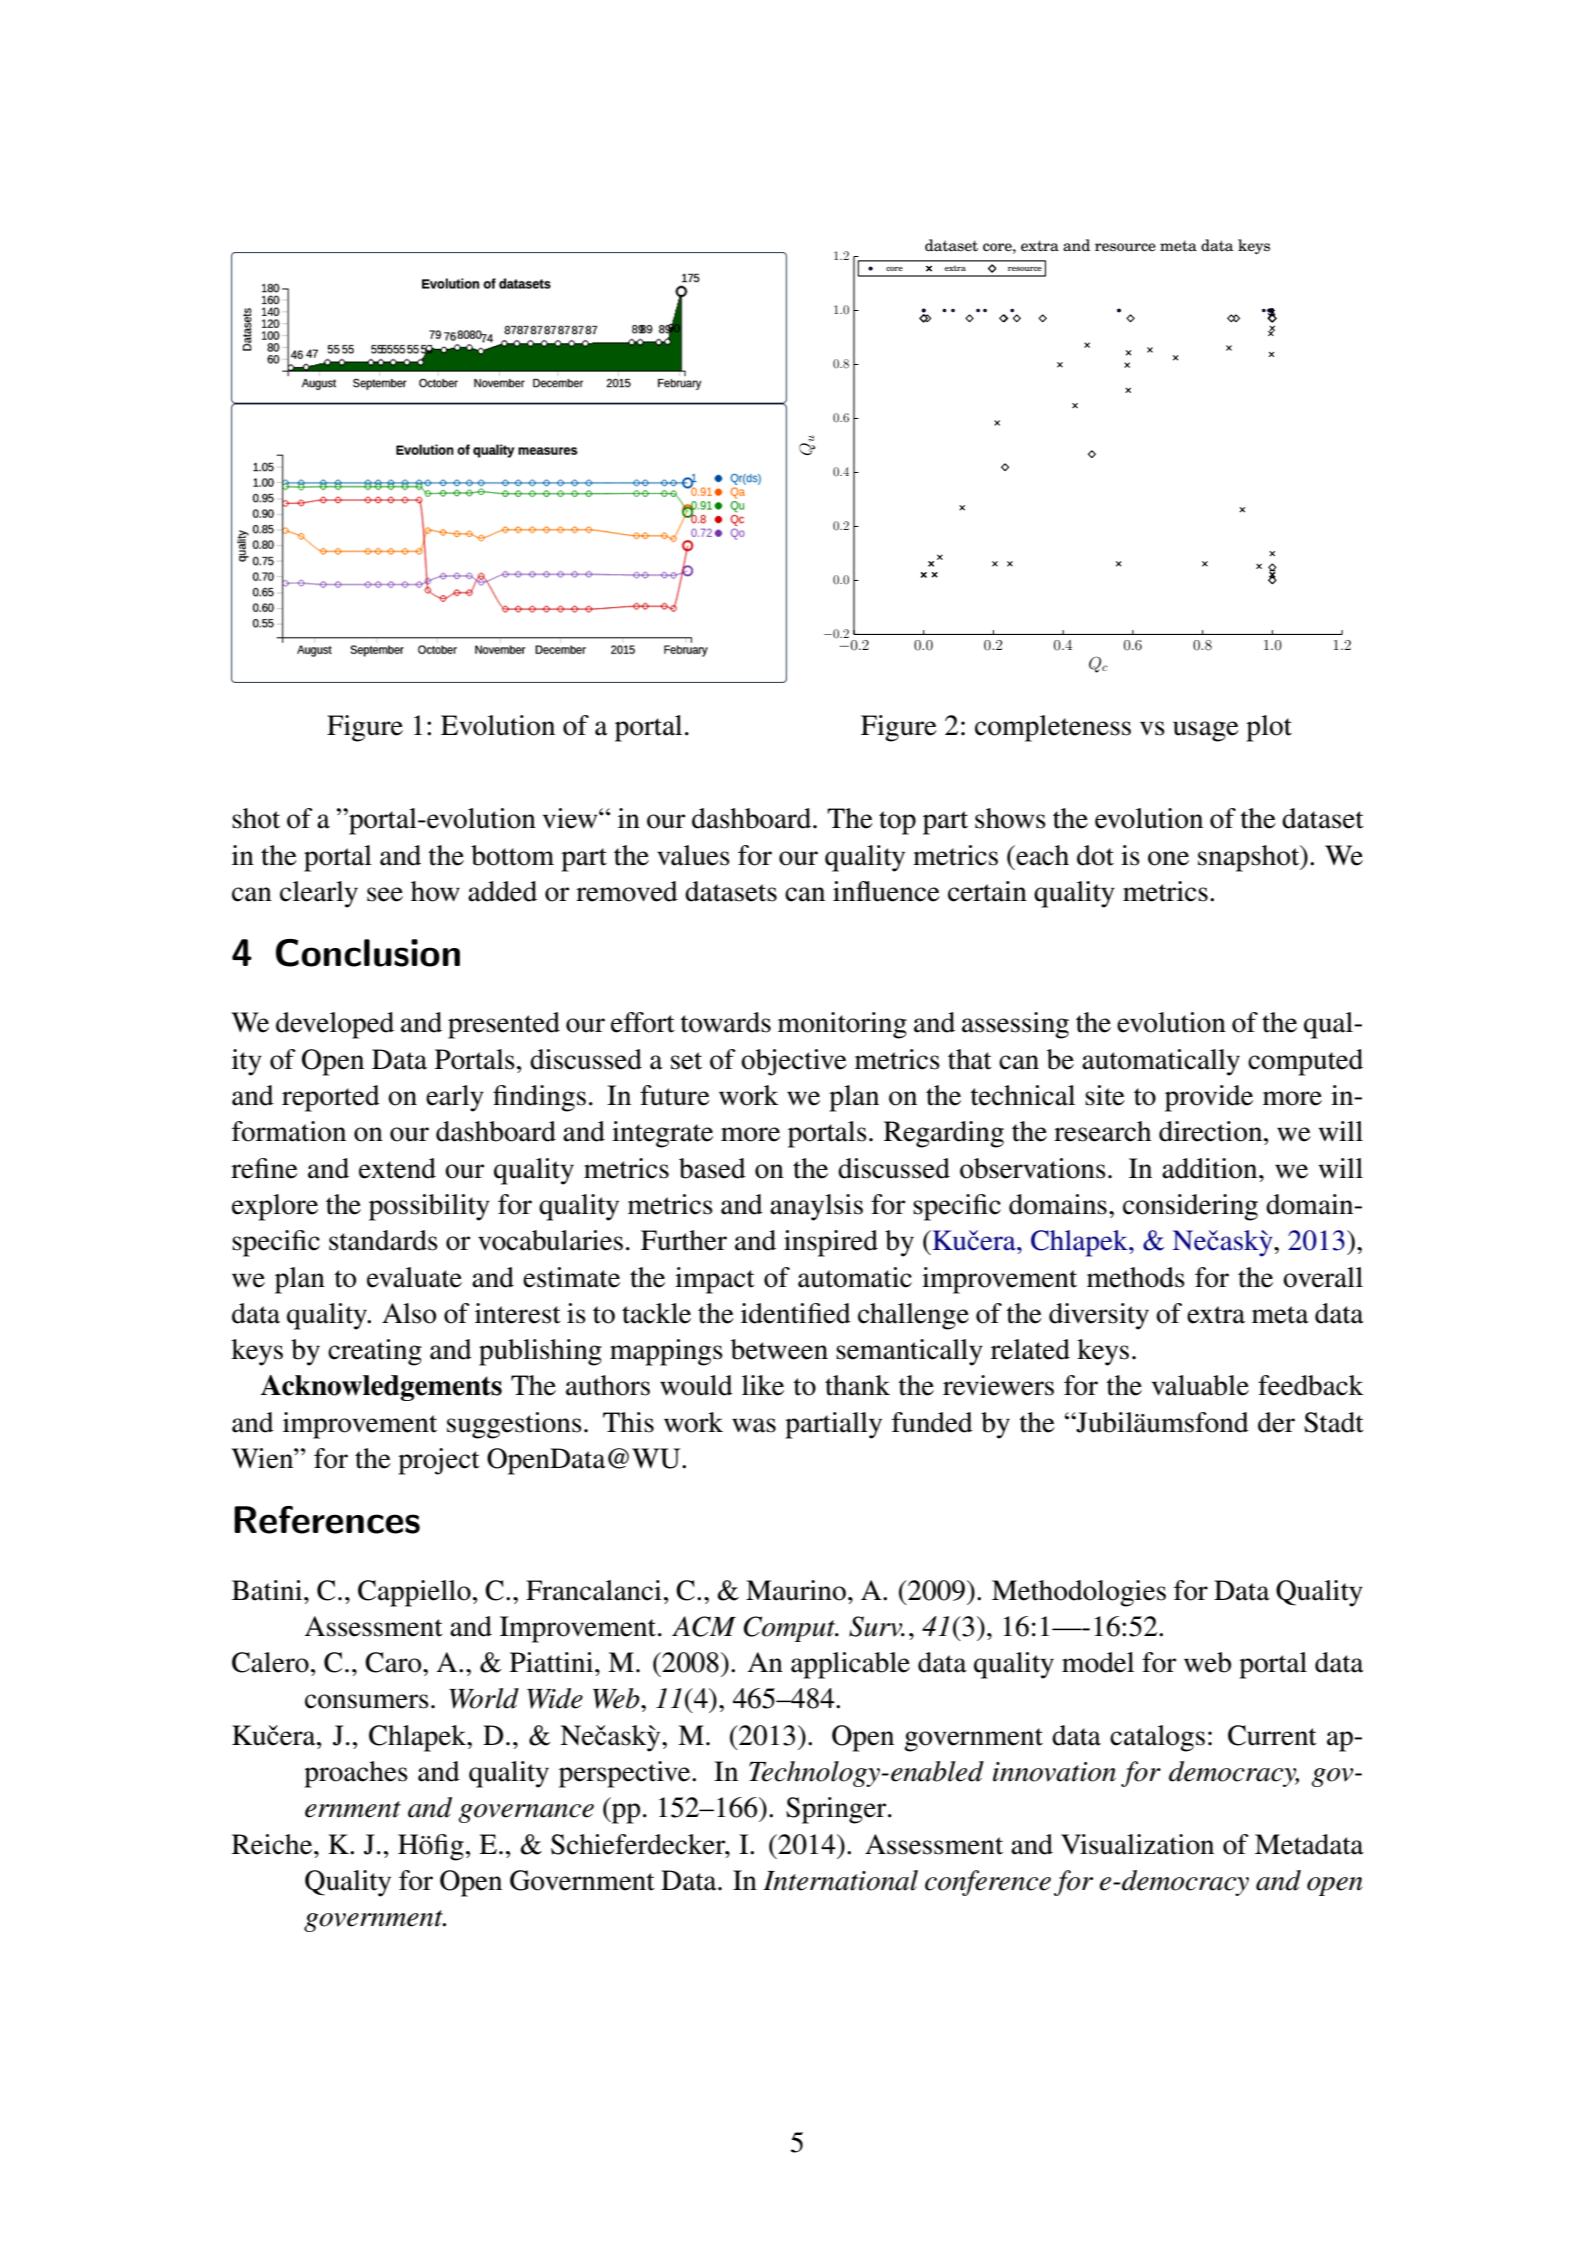  I want to click on direction, so click(1212, 1131).
